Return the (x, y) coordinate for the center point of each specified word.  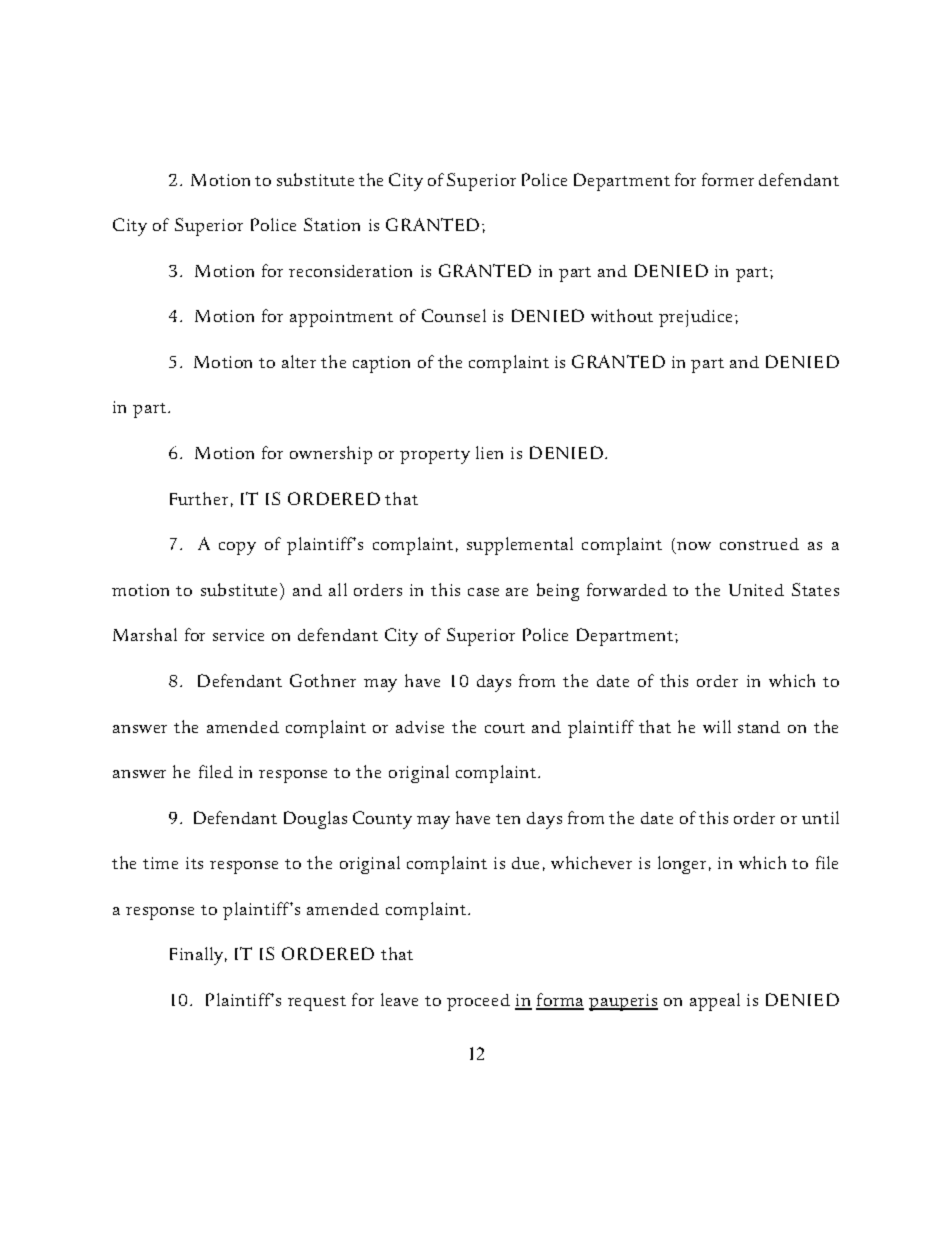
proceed (478, 1002)
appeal (715, 1002)
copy (237, 548)
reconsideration (350, 271)
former (728, 179)
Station (332, 224)
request (317, 1003)
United (756, 590)
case (483, 592)
